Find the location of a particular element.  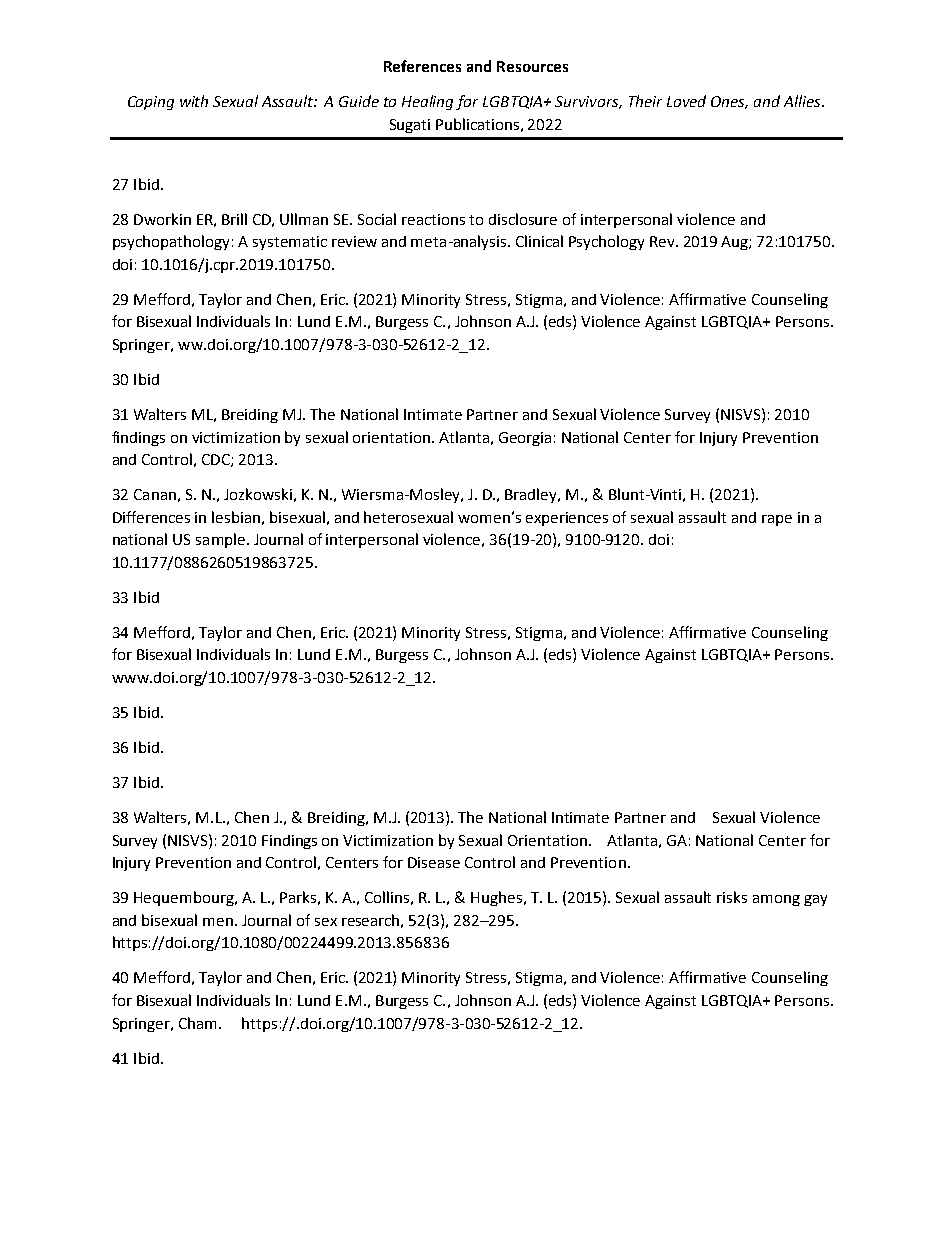

among is located at coordinates (776, 900).
